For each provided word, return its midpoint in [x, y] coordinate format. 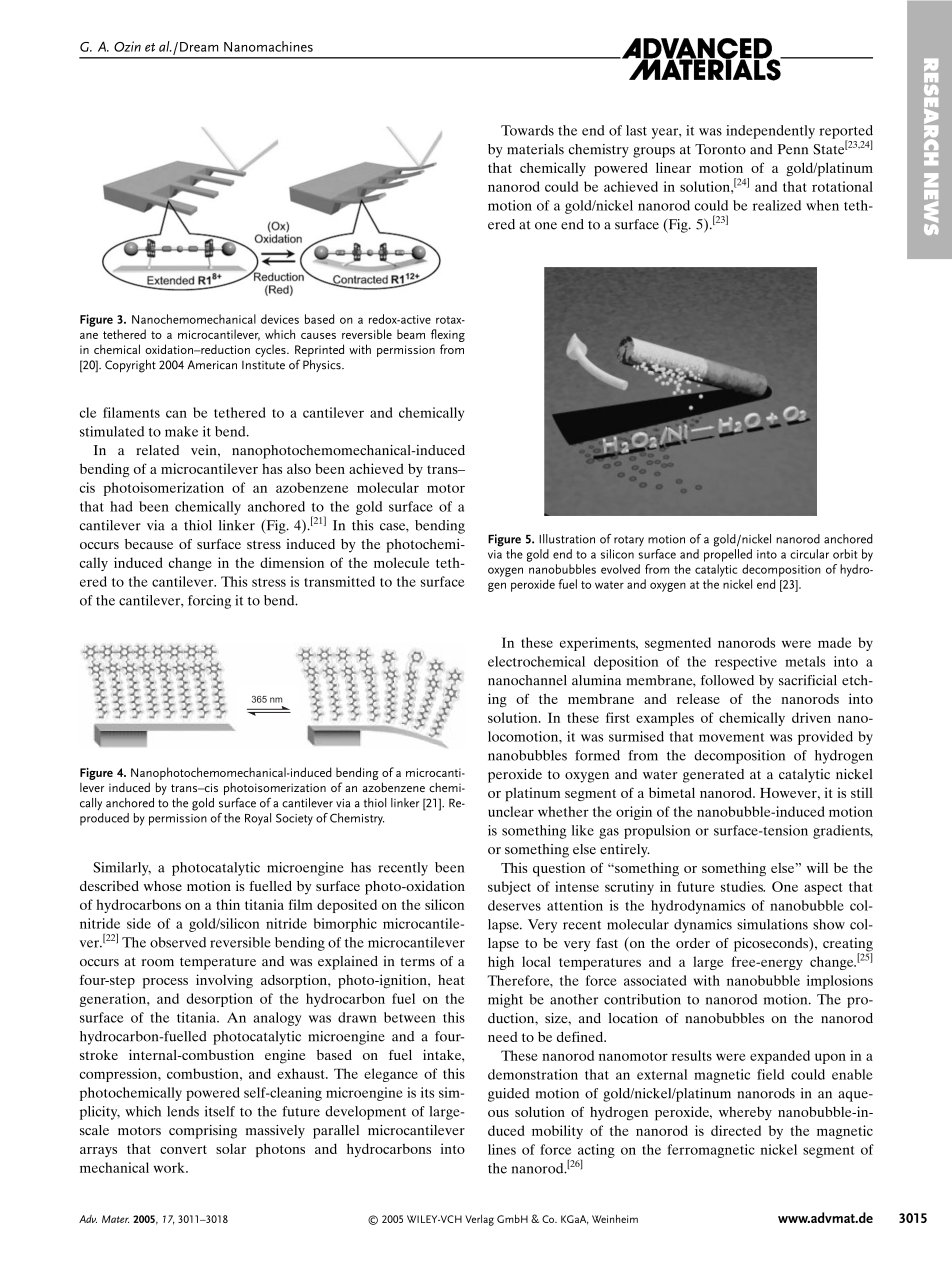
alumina [596, 680]
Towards [527, 130]
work [170, 1167]
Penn [792, 149]
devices [280, 319]
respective [746, 663]
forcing [209, 602]
